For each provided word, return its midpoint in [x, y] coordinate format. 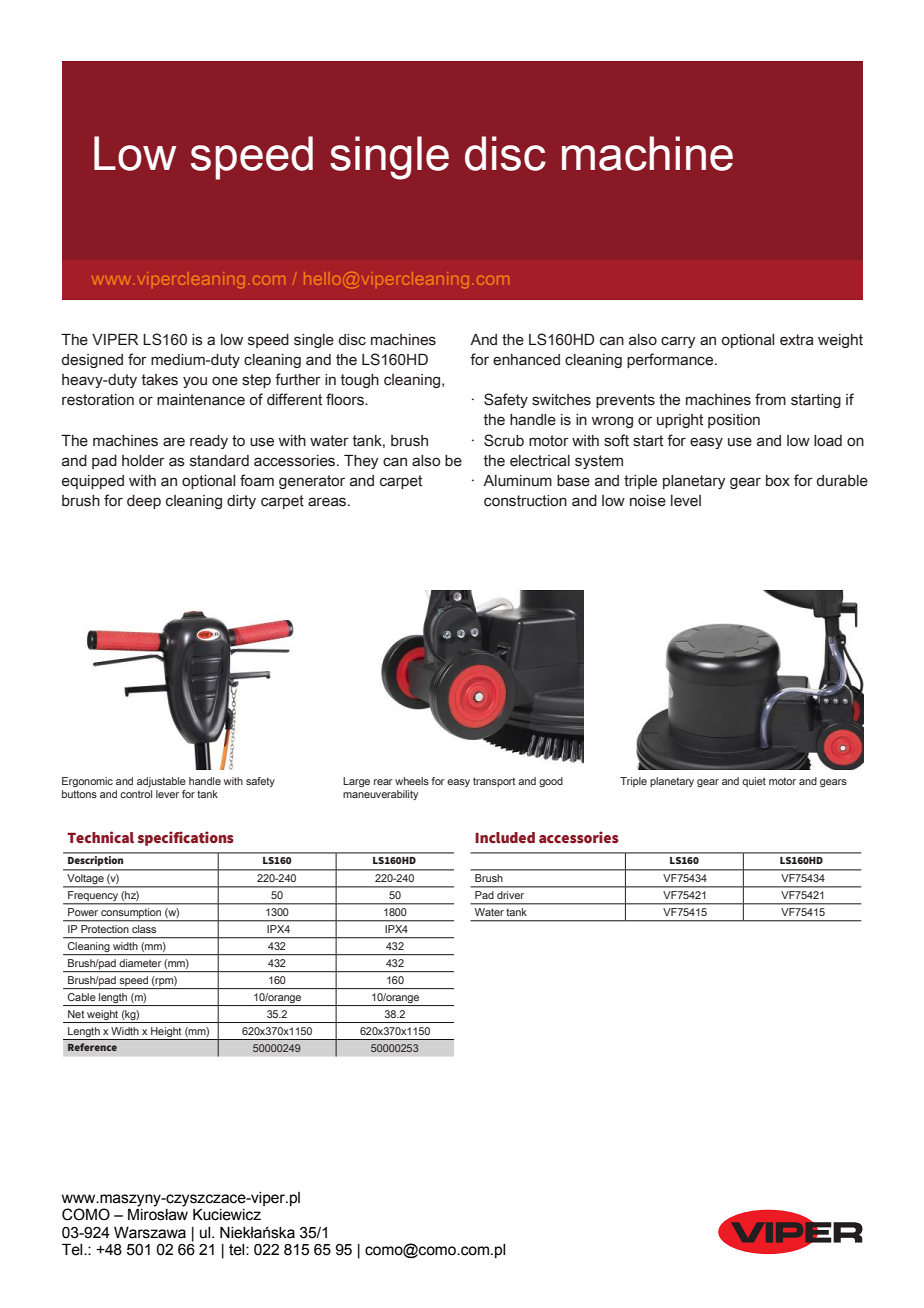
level [686, 501]
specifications [186, 838]
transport [494, 782]
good [551, 782]
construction [525, 501]
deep [144, 502]
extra [797, 340]
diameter [140, 963]
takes [160, 380]
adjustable [161, 782]
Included [505, 837]
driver [510, 895]
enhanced [526, 360]
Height [166, 1033]
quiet [754, 782]
